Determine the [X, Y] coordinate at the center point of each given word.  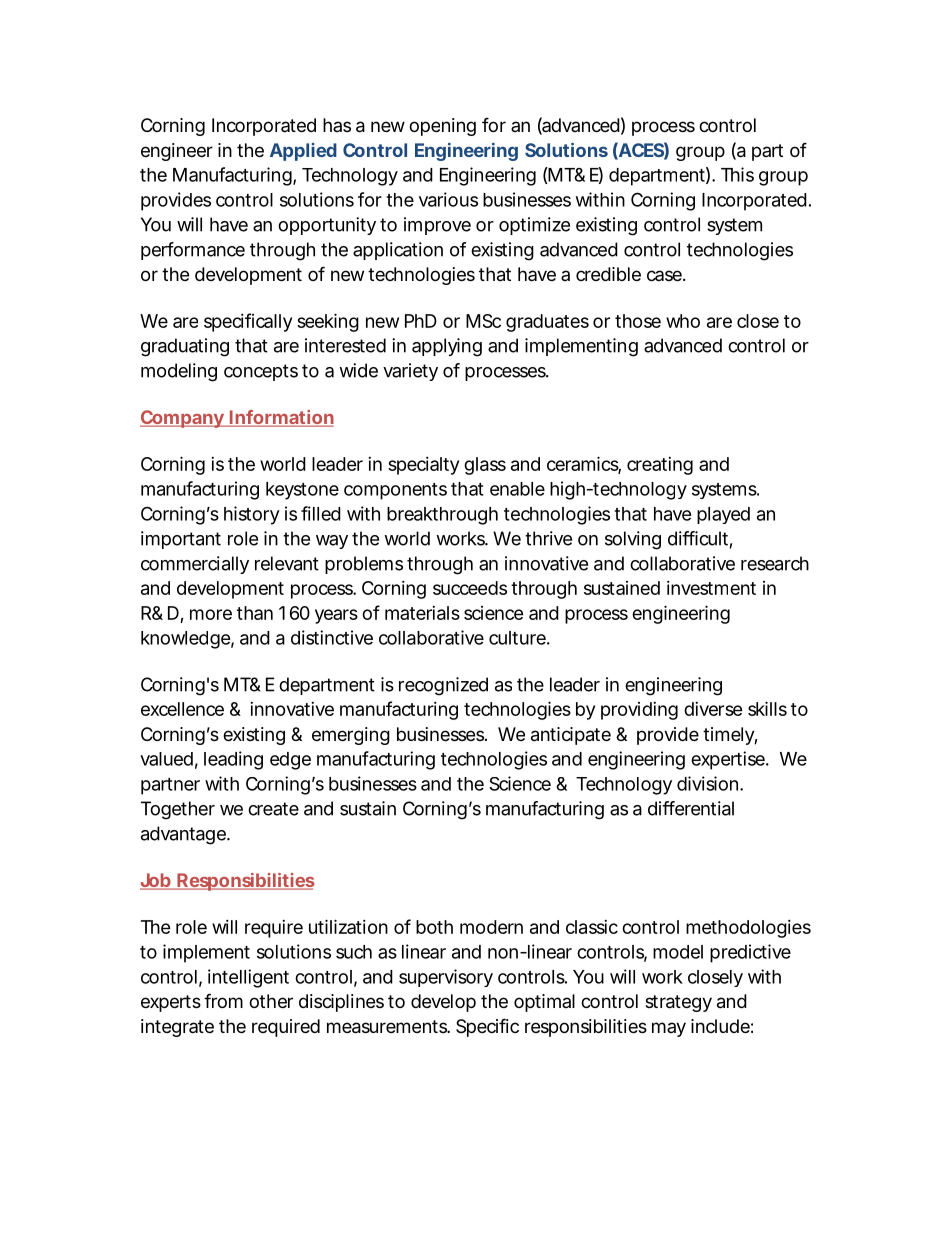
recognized [443, 686]
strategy [678, 1003]
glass [485, 466]
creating [660, 466]
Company [182, 419]
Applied [303, 152]
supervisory [446, 978]
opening [442, 127]
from [223, 1000]
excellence [182, 709]
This [737, 174]
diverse [713, 709]
